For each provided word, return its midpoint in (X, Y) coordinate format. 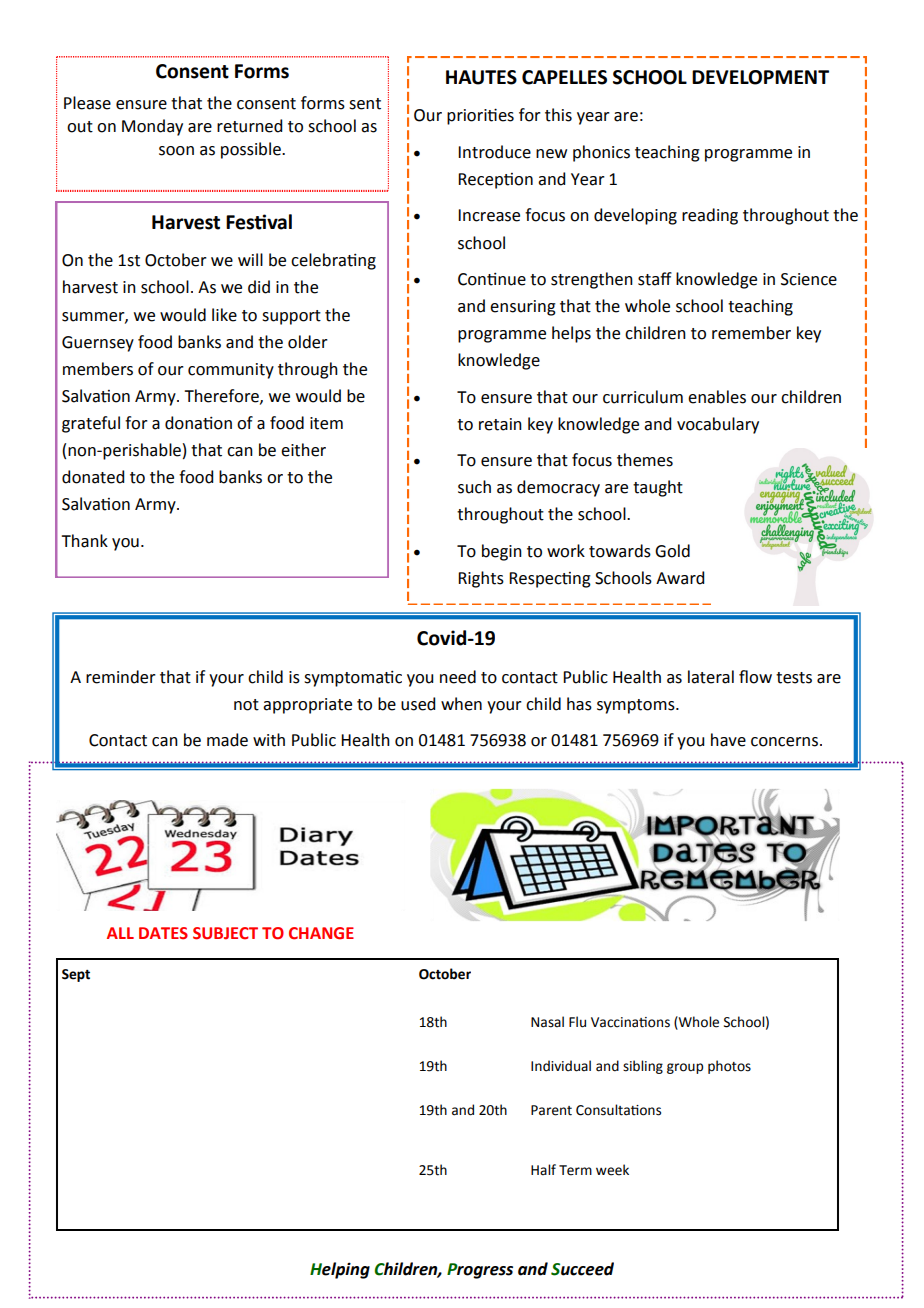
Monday (152, 127)
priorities (480, 116)
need (458, 677)
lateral (711, 677)
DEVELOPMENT (760, 77)
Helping (340, 1270)
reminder (121, 677)
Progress (480, 1271)
